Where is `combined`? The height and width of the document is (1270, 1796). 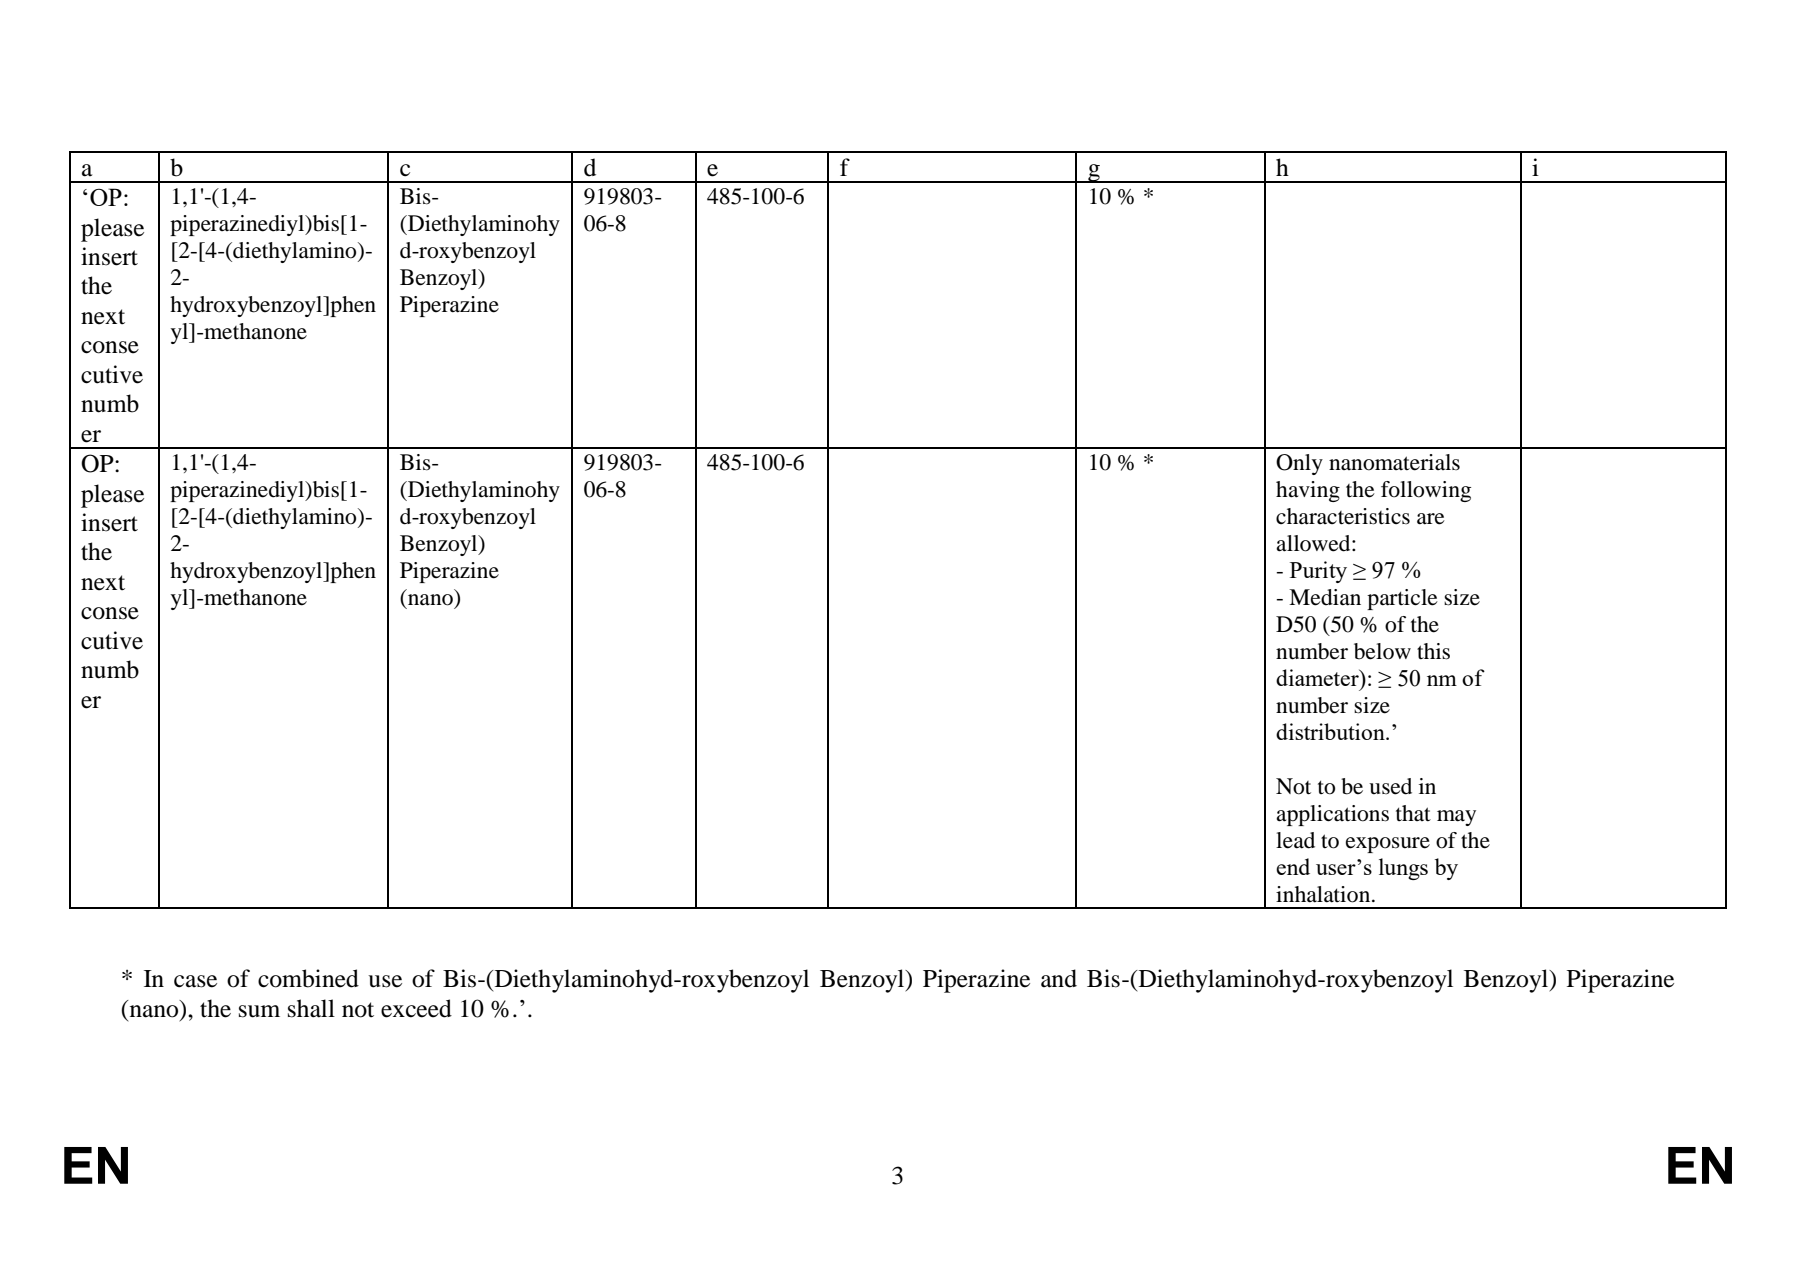
combined is located at coordinates (308, 978).
